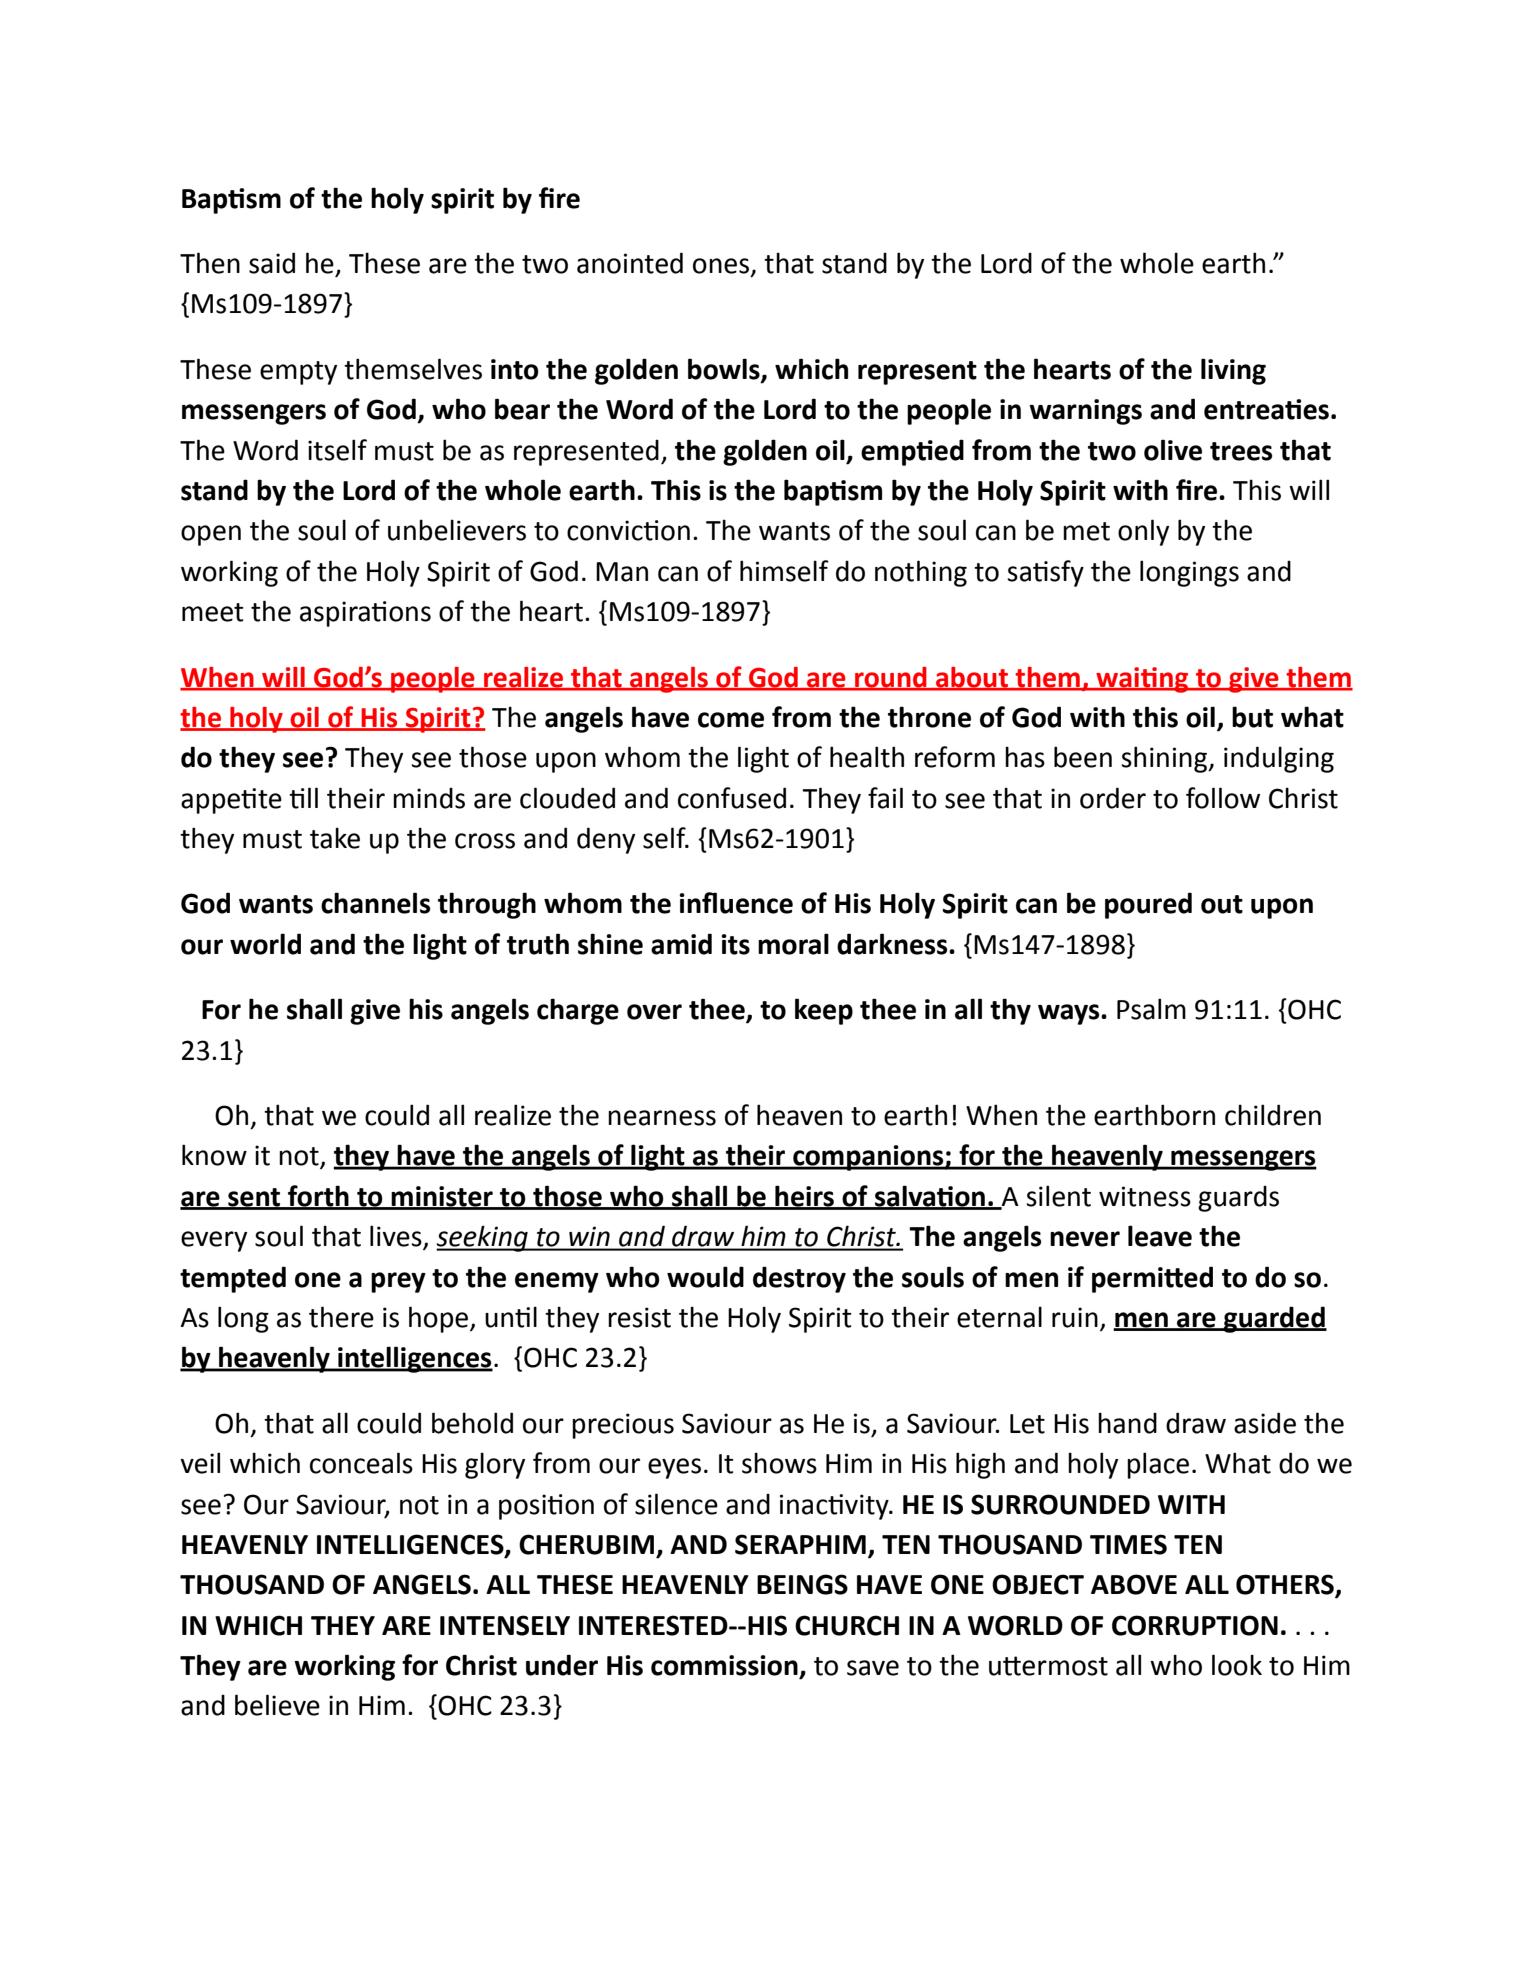 The image size is (1534, 1986). I want to click on said, so click(272, 263).
